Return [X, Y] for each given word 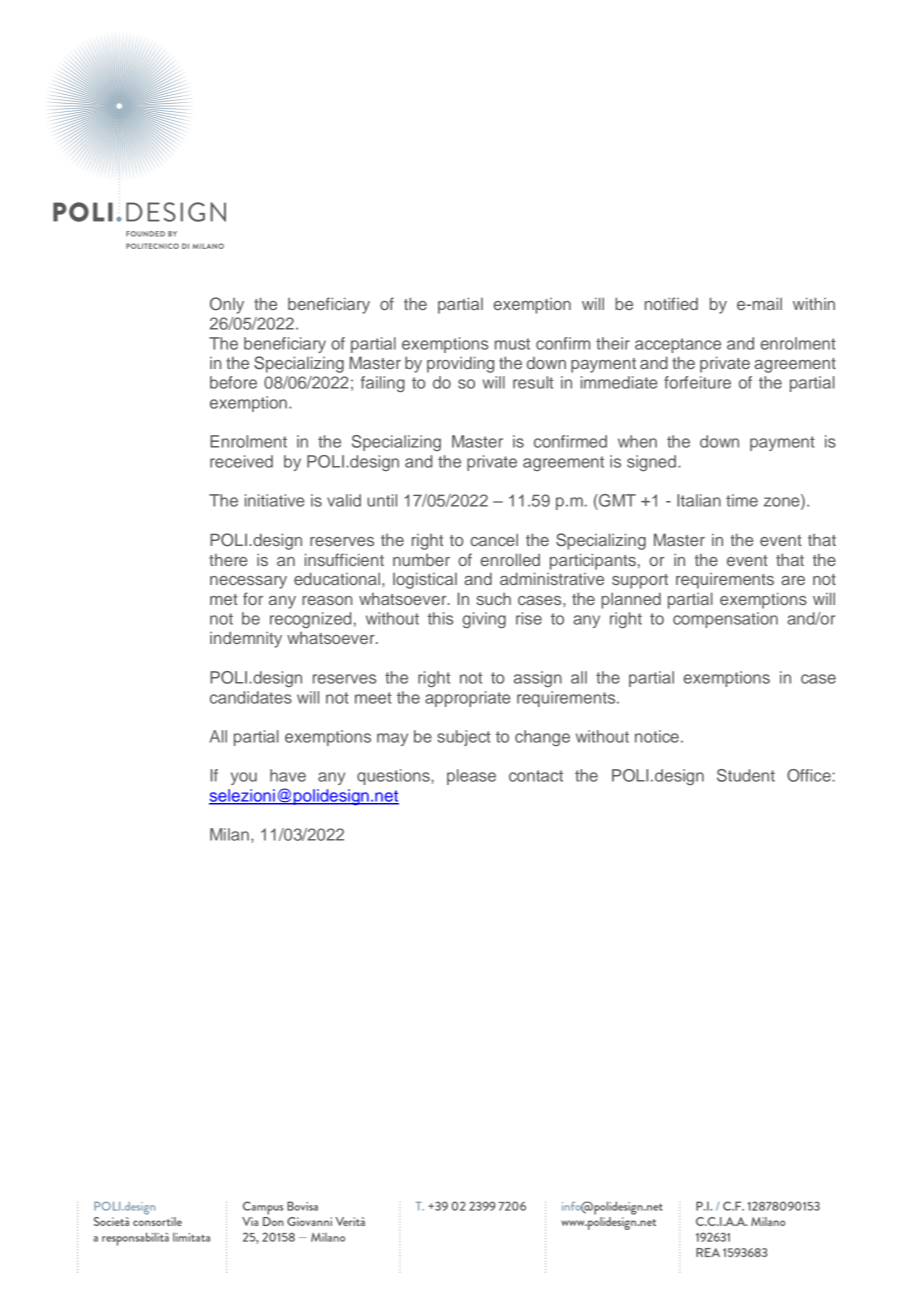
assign [538, 679]
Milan [229, 834]
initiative [275, 500]
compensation [725, 620]
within [814, 303]
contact [536, 776]
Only [227, 305]
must [512, 344]
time [742, 500]
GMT [616, 500]
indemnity [246, 639]
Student [746, 775]
